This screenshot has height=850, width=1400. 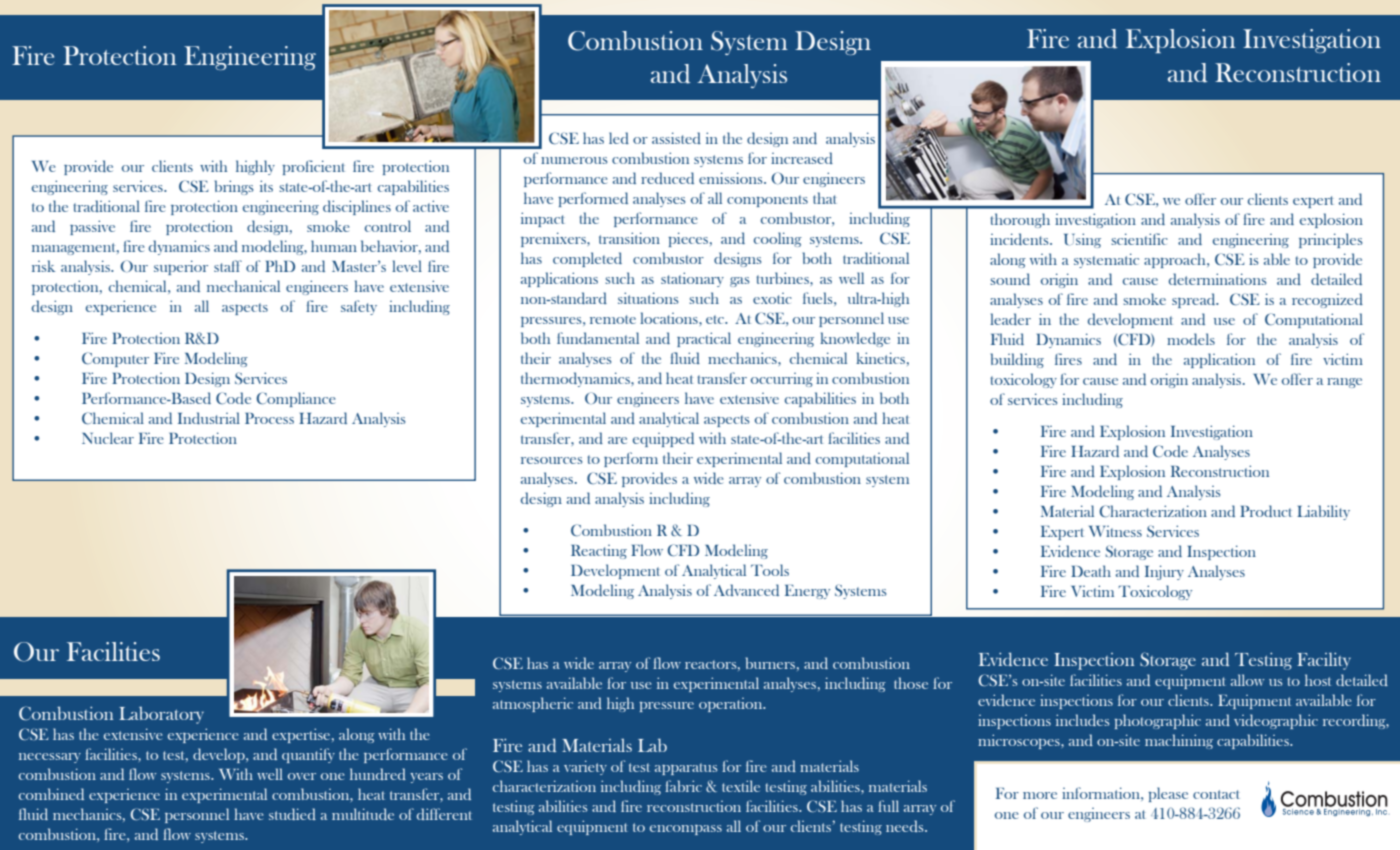 What do you see at coordinates (716, 319) in the screenshot?
I see `etc` at bounding box center [716, 319].
